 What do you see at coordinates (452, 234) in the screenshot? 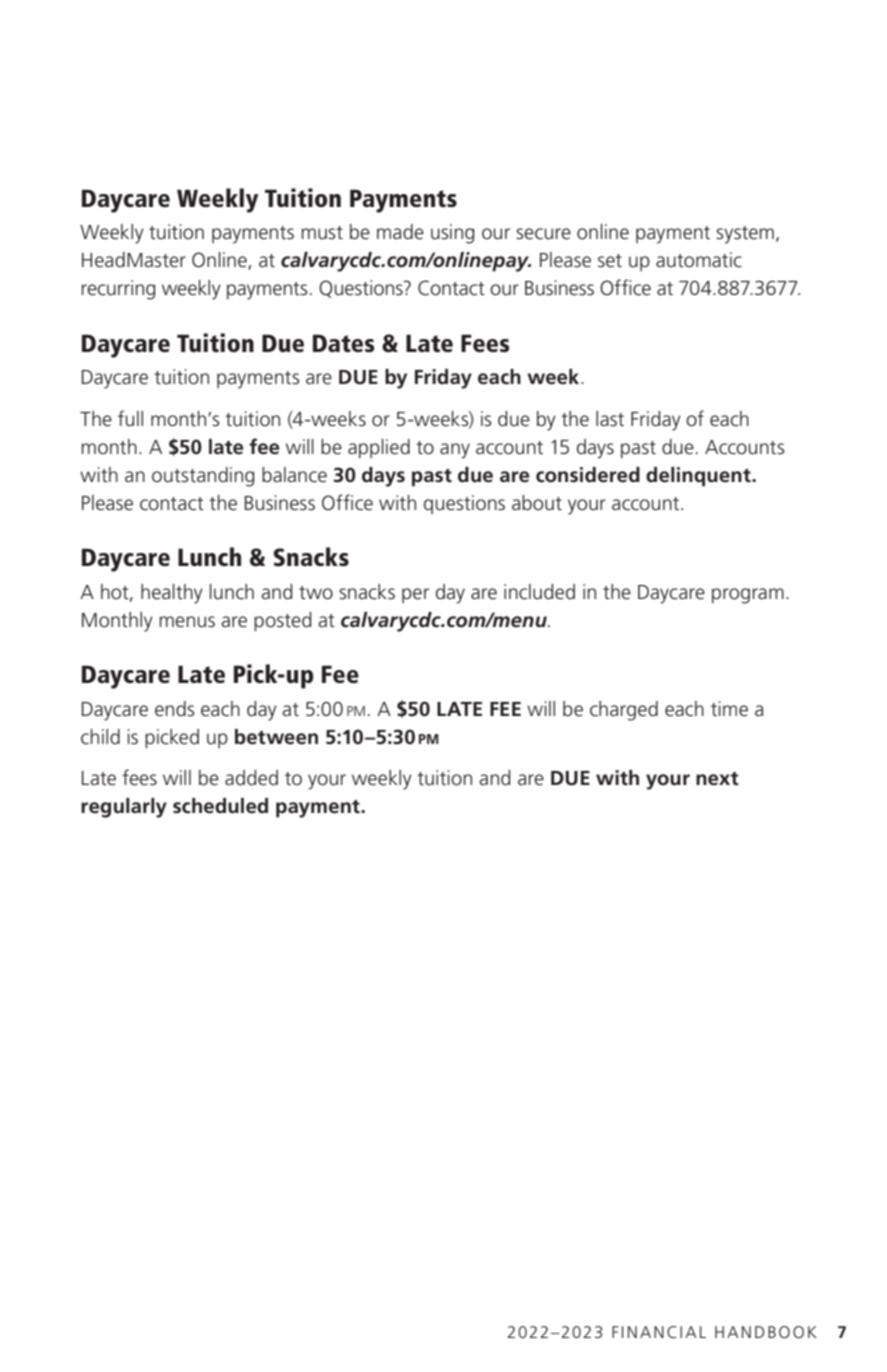
I see `using` at bounding box center [452, 234].
